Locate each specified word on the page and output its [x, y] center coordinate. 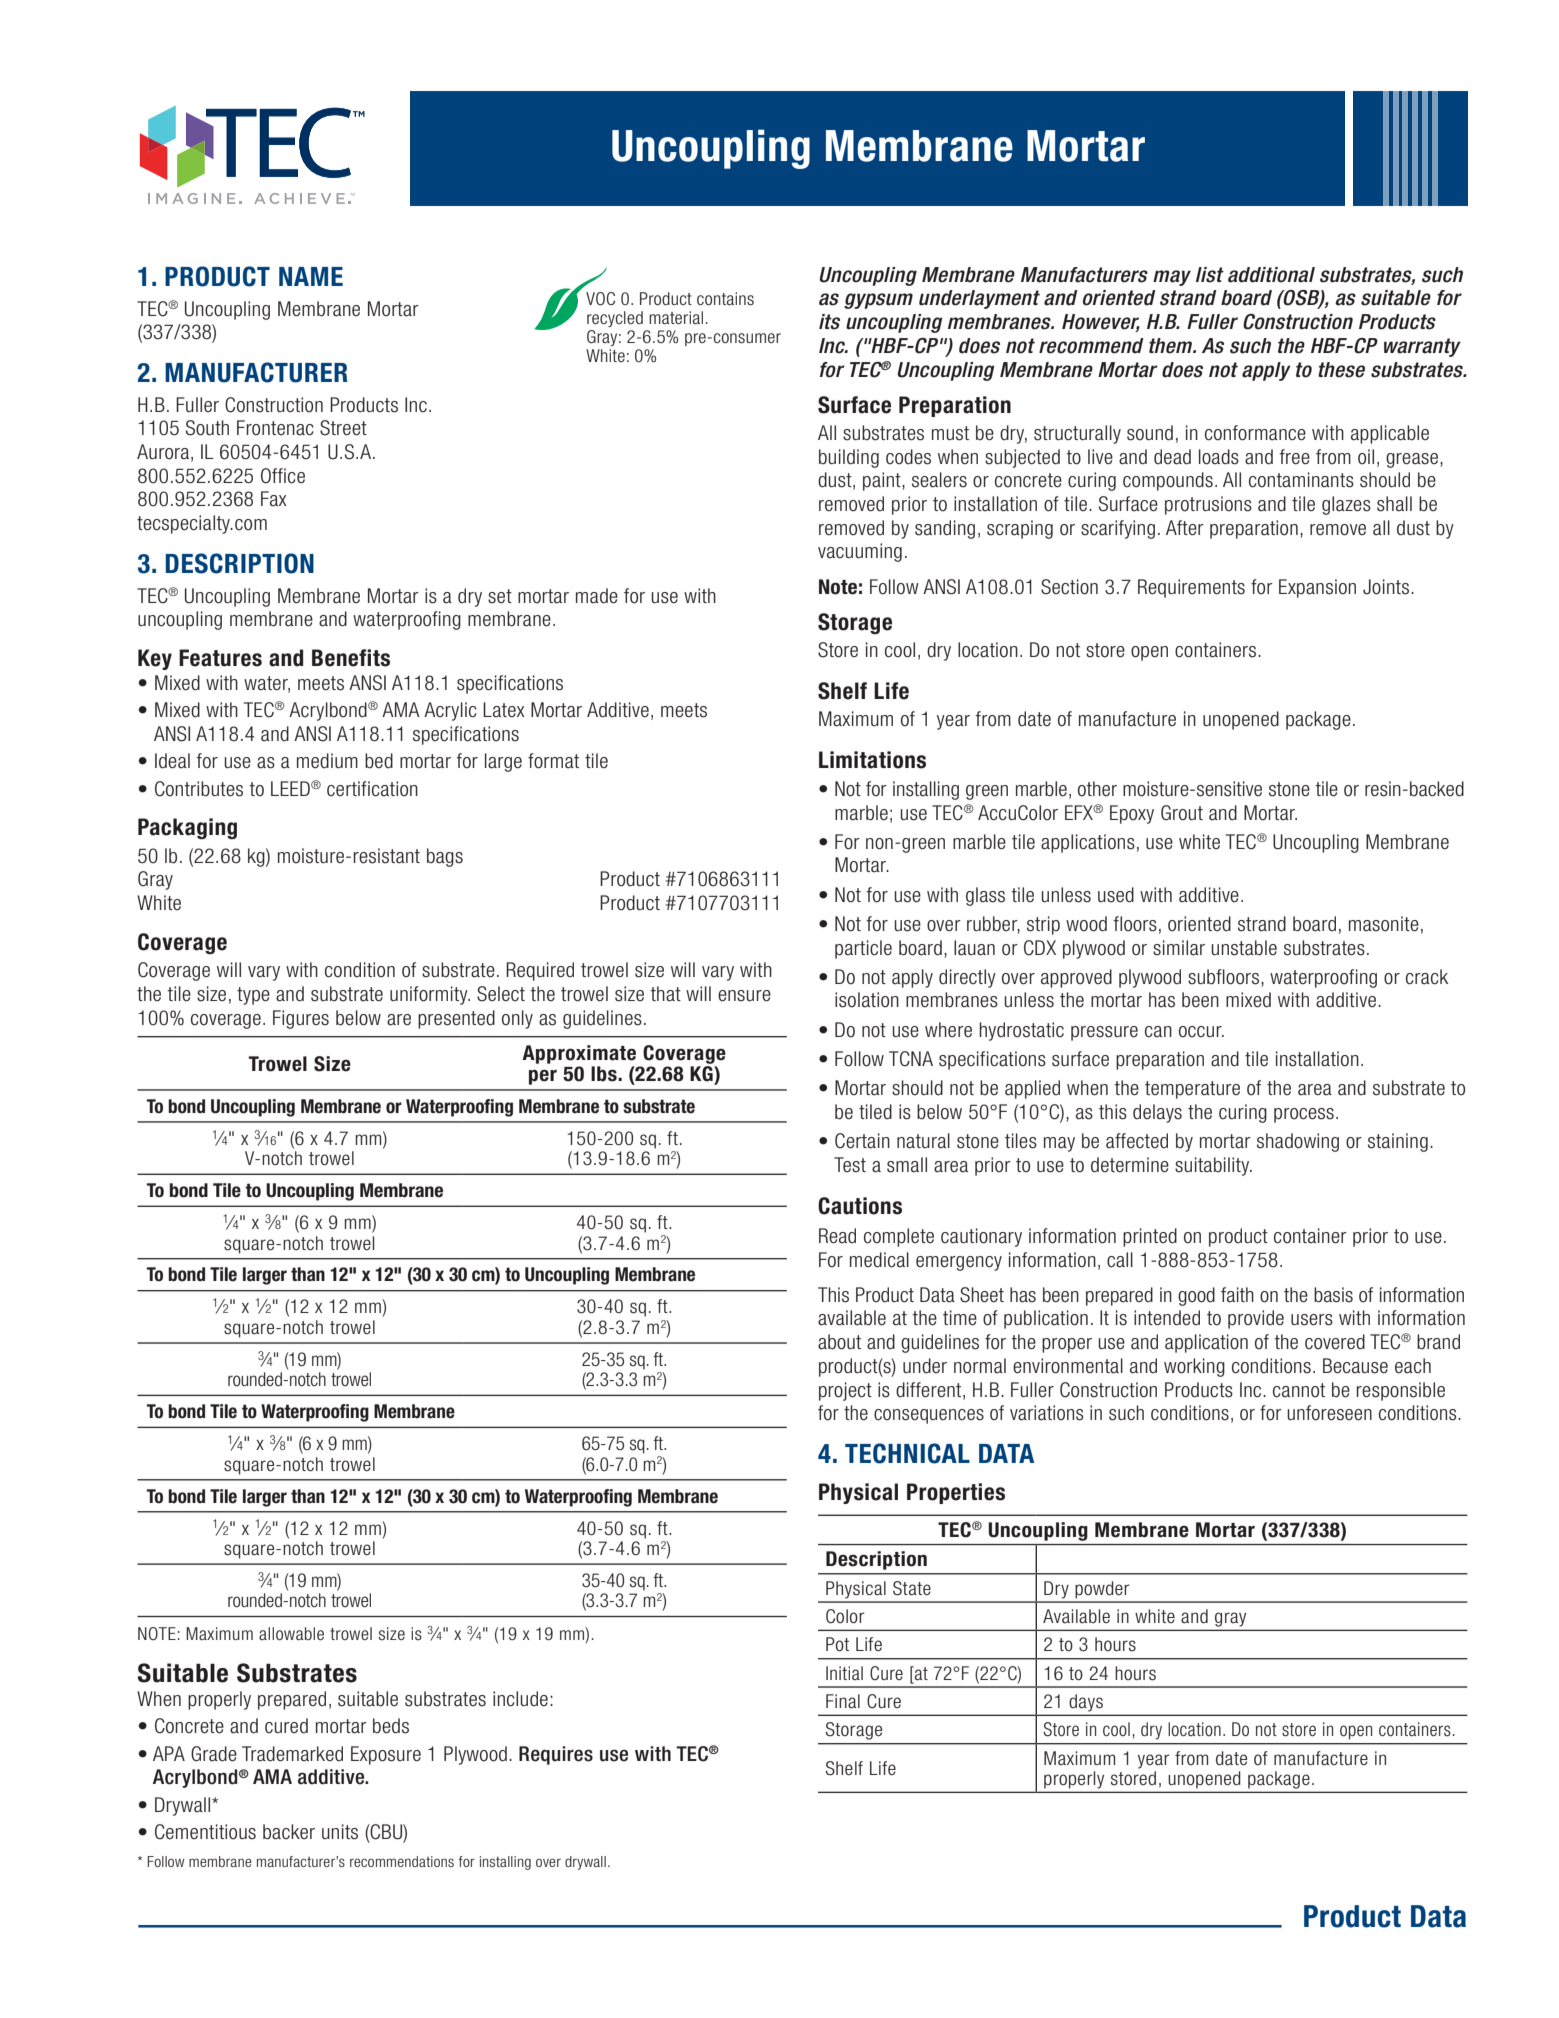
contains [725, 299]
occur [1201, 1032]
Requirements [1191, 588]
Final [843, 1701]
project [845, 1391]
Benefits [351, 658]
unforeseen [1329, 1413]
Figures [301, 1019]
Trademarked [292, 1754]
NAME [311, 276]
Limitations [872, 760]
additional [1271, 275]
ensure [744, 996]
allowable [291, 1633]
